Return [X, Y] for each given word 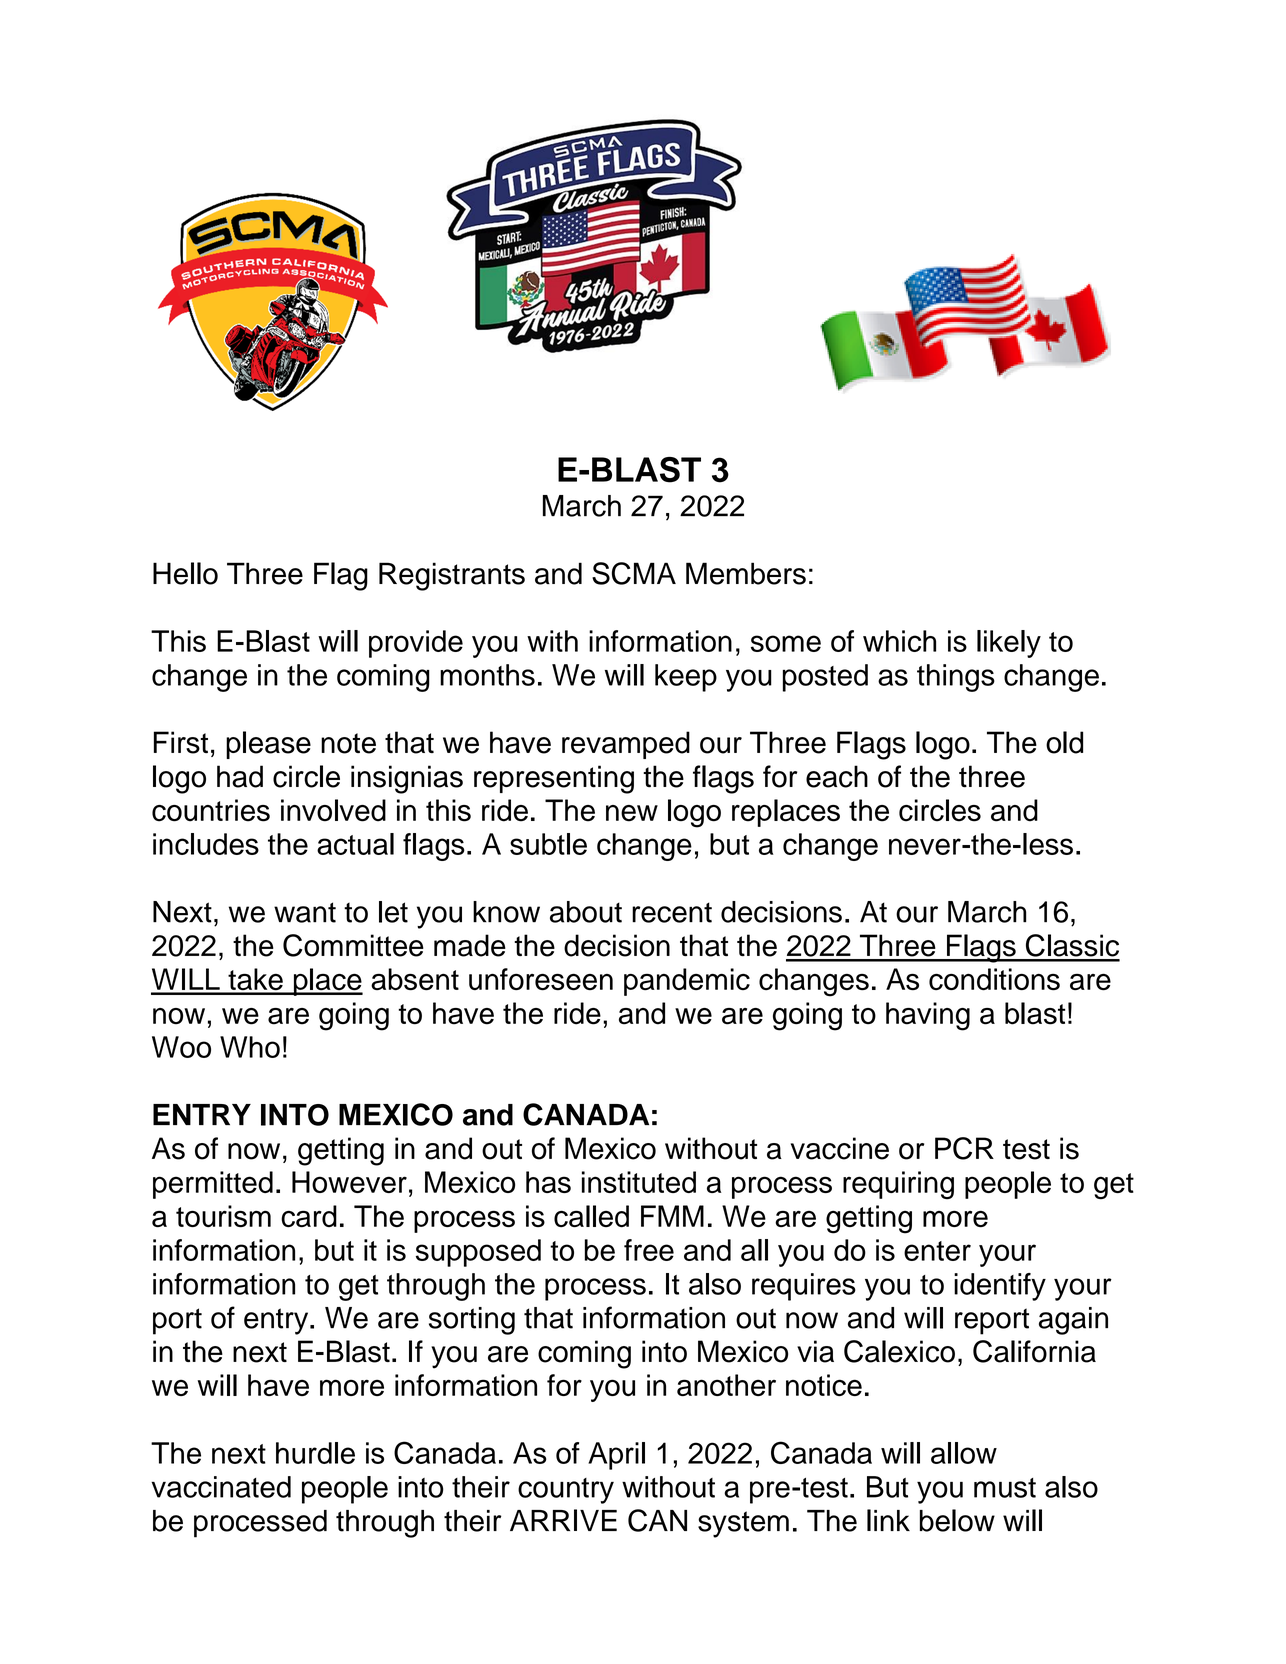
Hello [185, 573]
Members [746, 573]
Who [250, 1047]
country [566, 1491]
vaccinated [221, 1487]
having [928, 1016]
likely [1009, 644]
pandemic [687, 982]
